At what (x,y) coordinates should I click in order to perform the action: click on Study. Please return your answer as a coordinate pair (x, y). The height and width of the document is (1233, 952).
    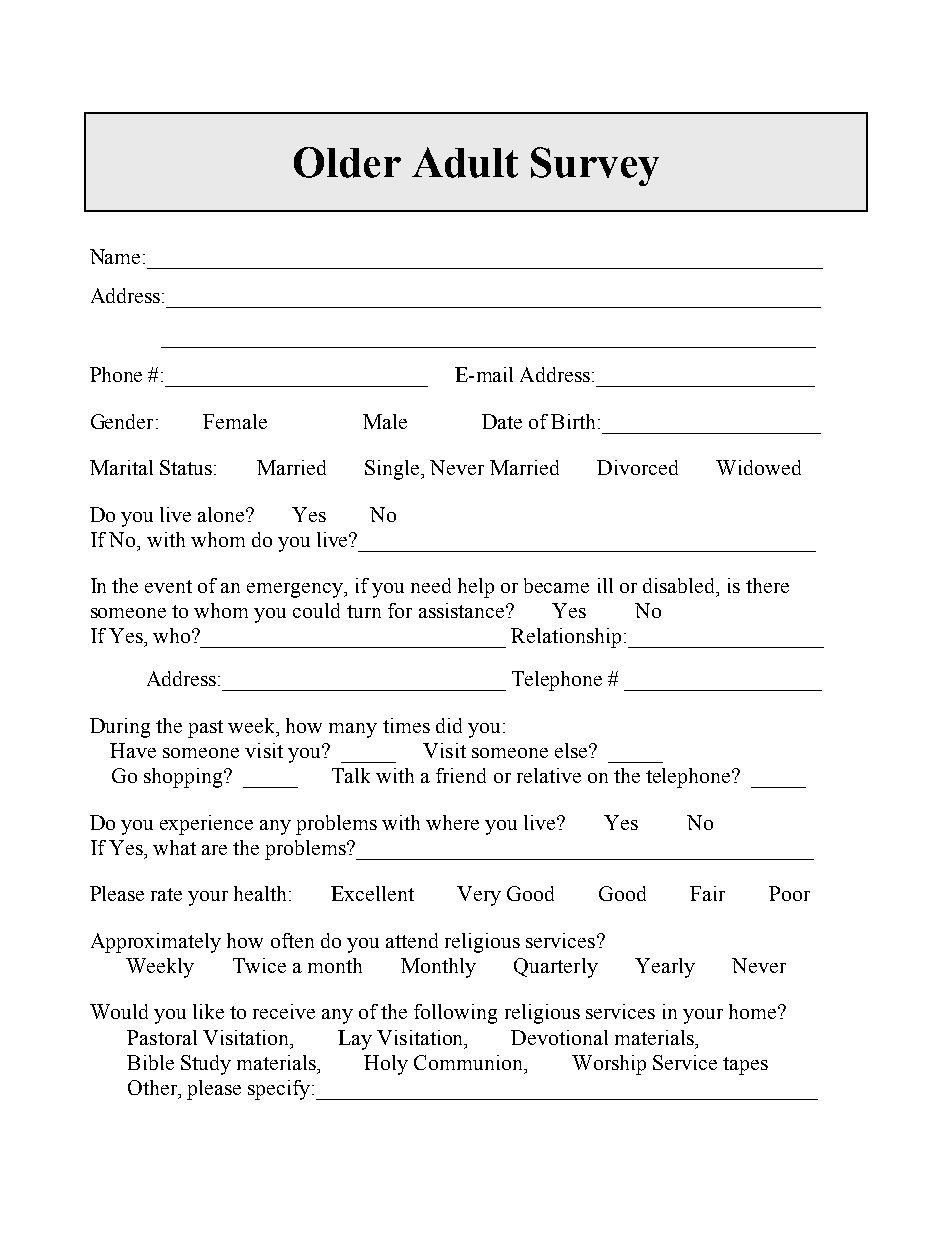
    Looking at the image, I should click on (206, 1065).
